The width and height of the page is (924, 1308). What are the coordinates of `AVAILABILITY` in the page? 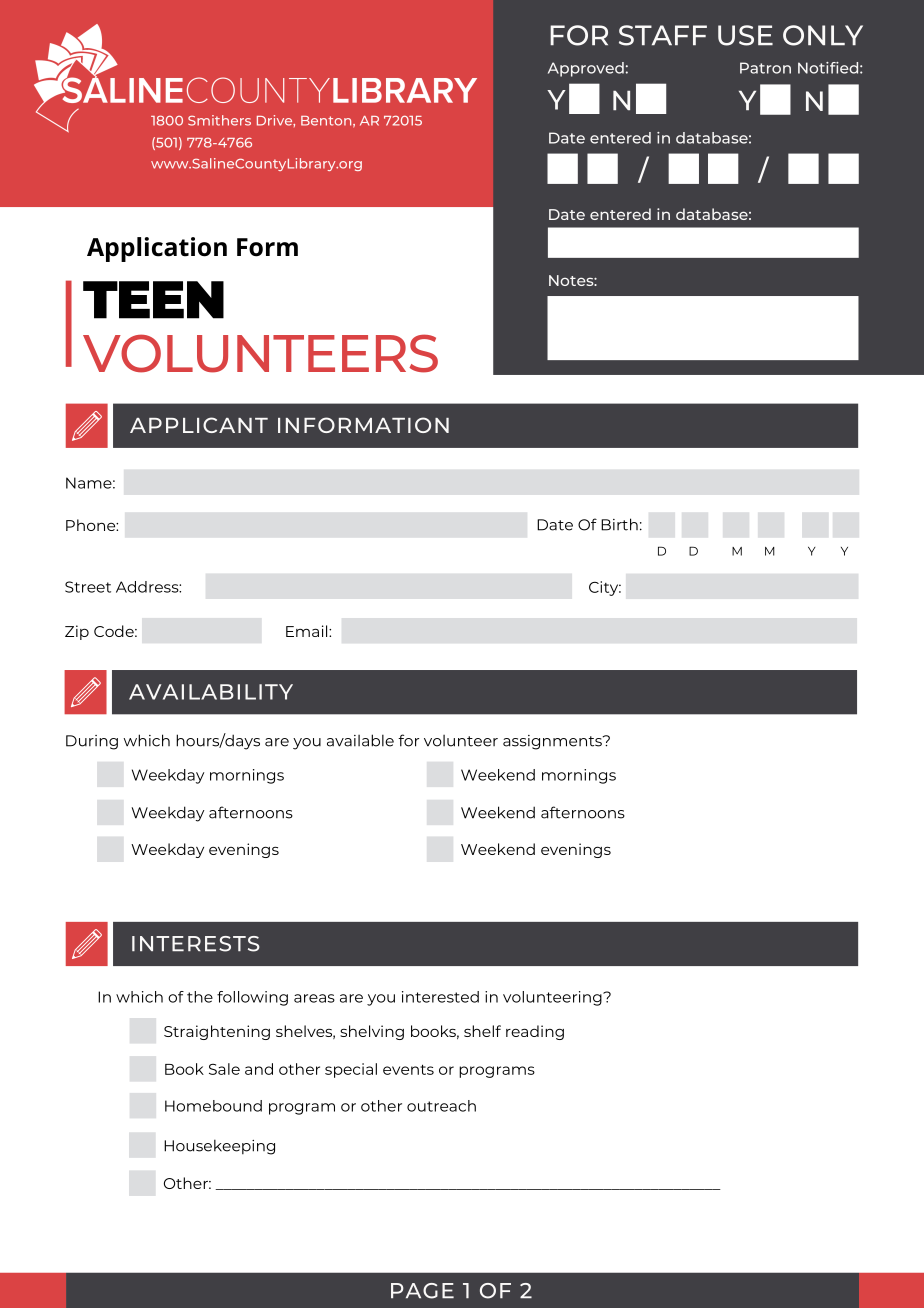 It's located at (211, 692).
